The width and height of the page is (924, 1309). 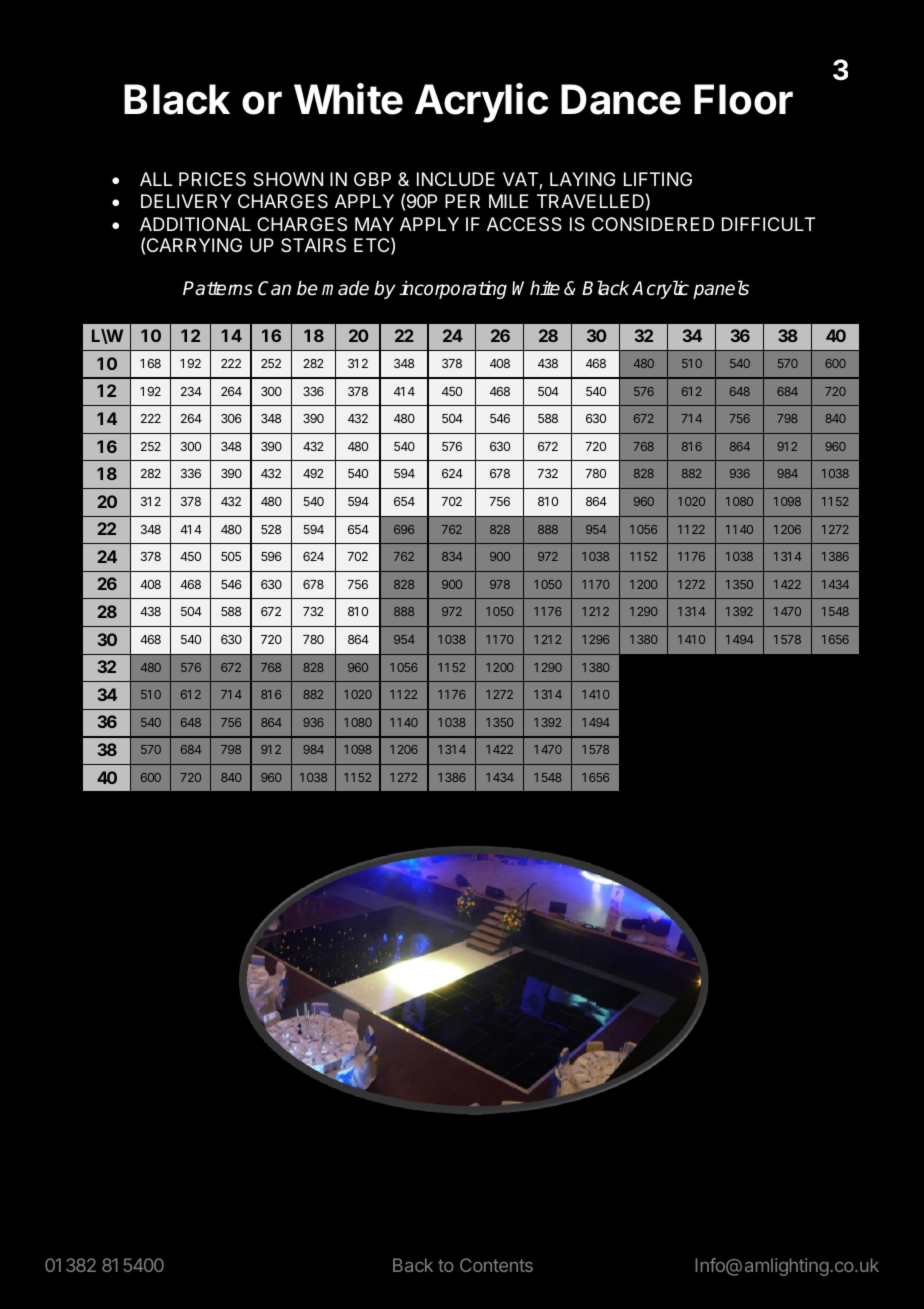 I want to click on LIFTING, so click(x=658, y=179).
